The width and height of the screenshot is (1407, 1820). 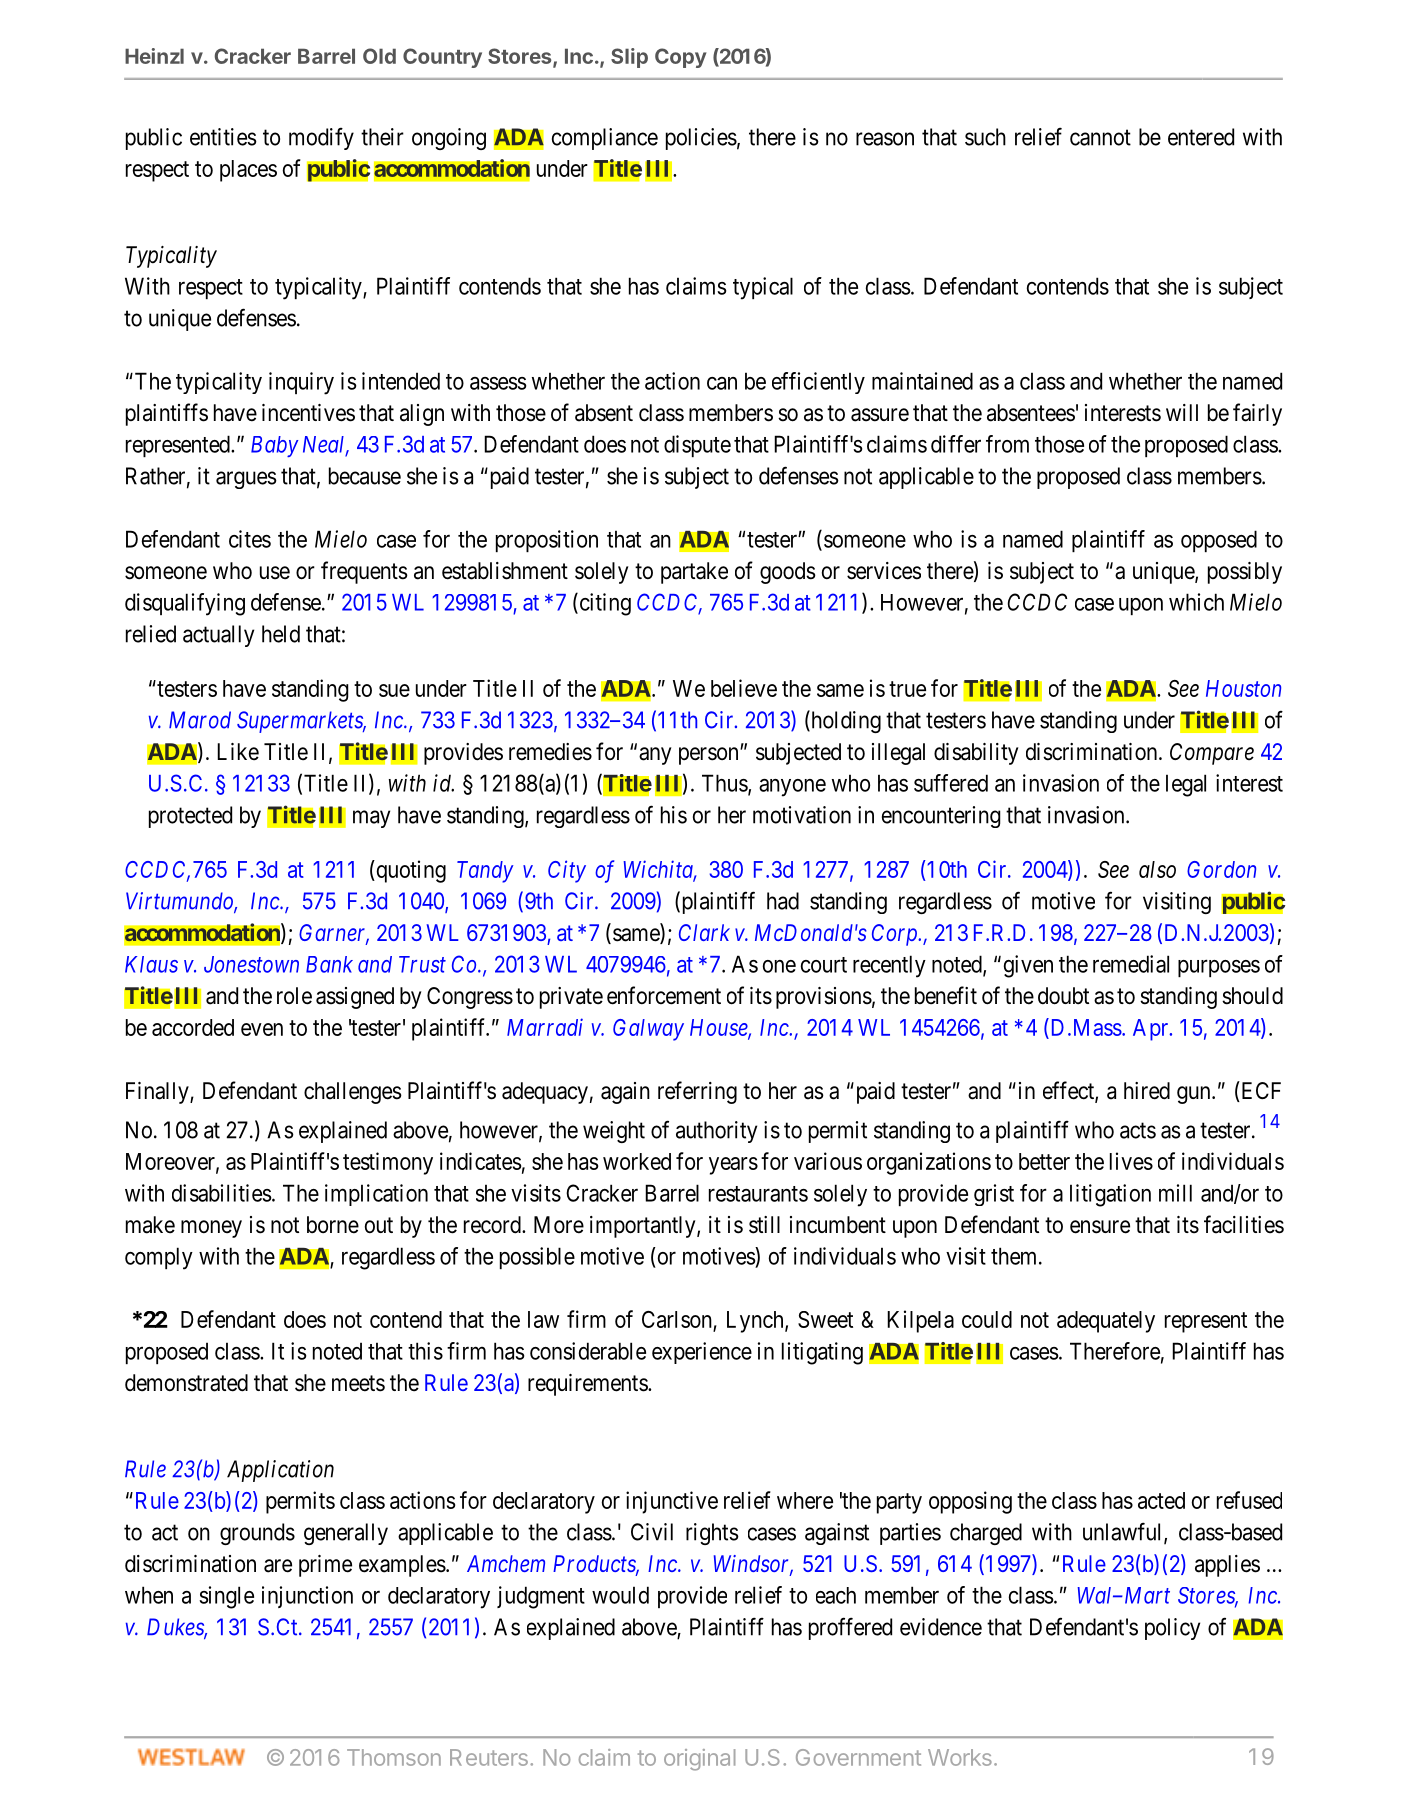 What do you see at coordinates (1100, 137) in the screenshot?
I see `cannot` at bounding box center [1100, 137].
